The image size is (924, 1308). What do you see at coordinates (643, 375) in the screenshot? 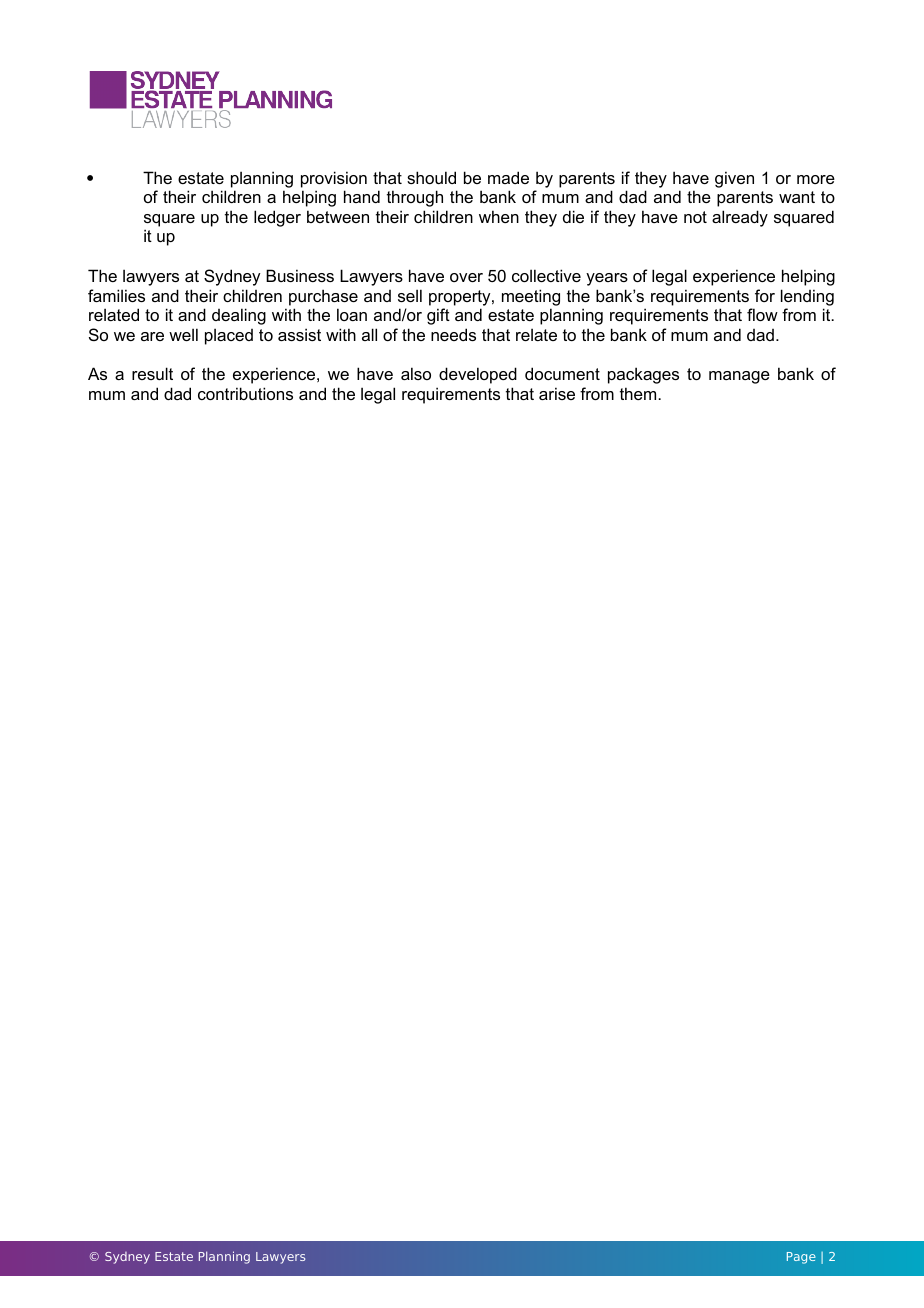
I see `packages` at bounding box center [643, 375].
